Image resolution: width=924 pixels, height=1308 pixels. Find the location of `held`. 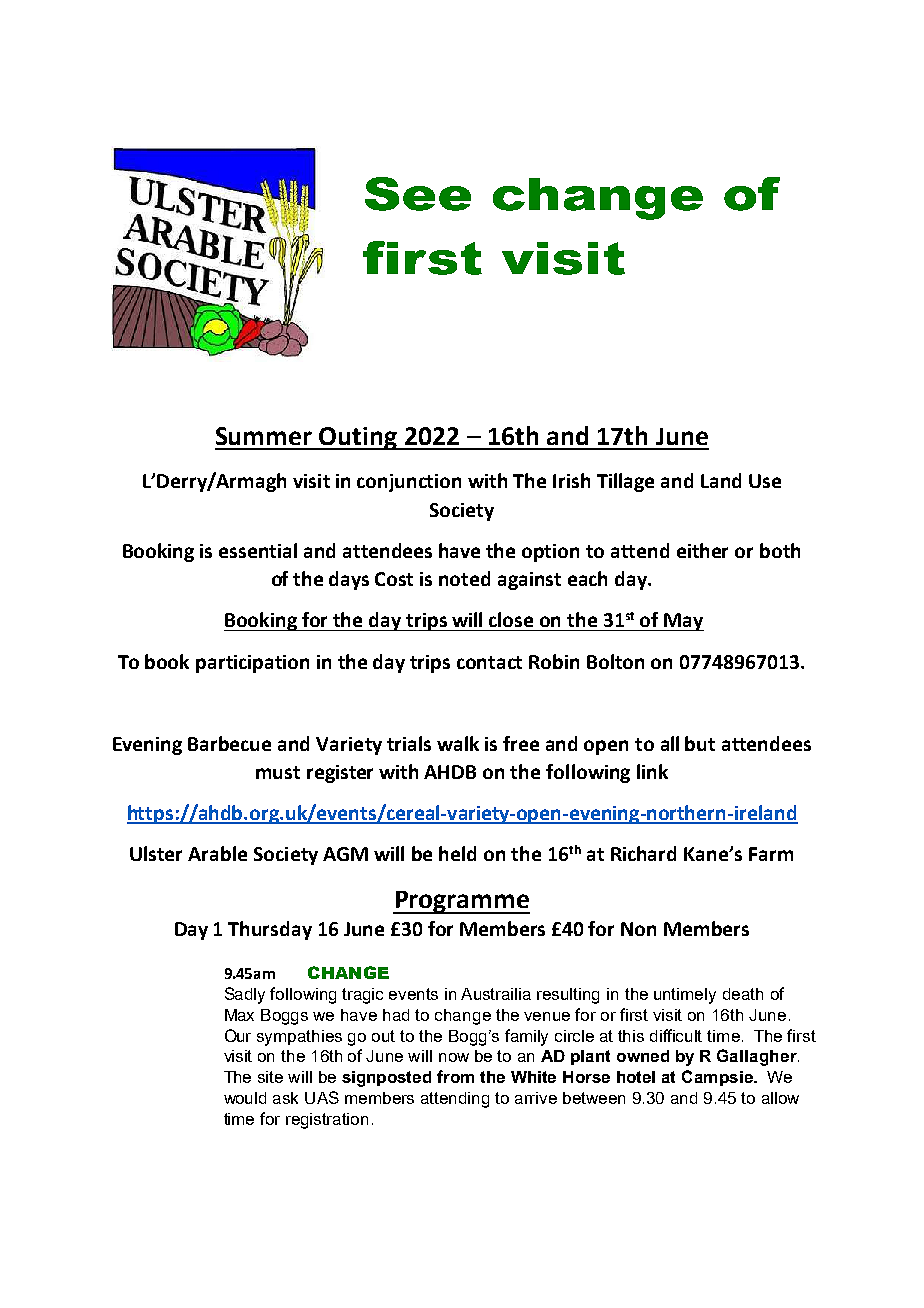

held is located at coordinates (457, 853).
